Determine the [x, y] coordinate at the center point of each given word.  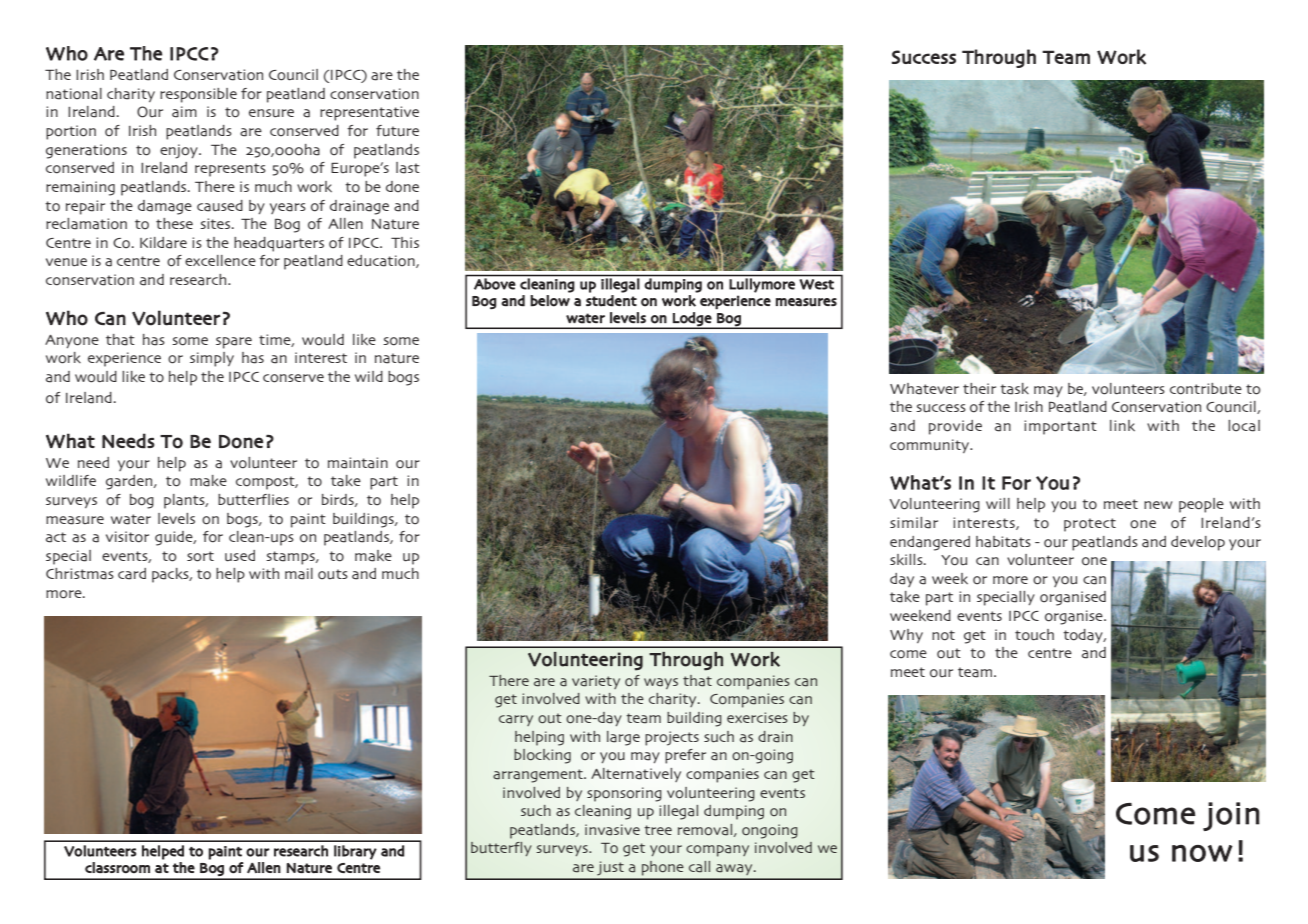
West [817, 284]
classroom [117, 868]
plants [185, 501]
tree [658, 830]
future [397, 131]
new [1158, 505]
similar [914, 523]
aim [184, 112]
